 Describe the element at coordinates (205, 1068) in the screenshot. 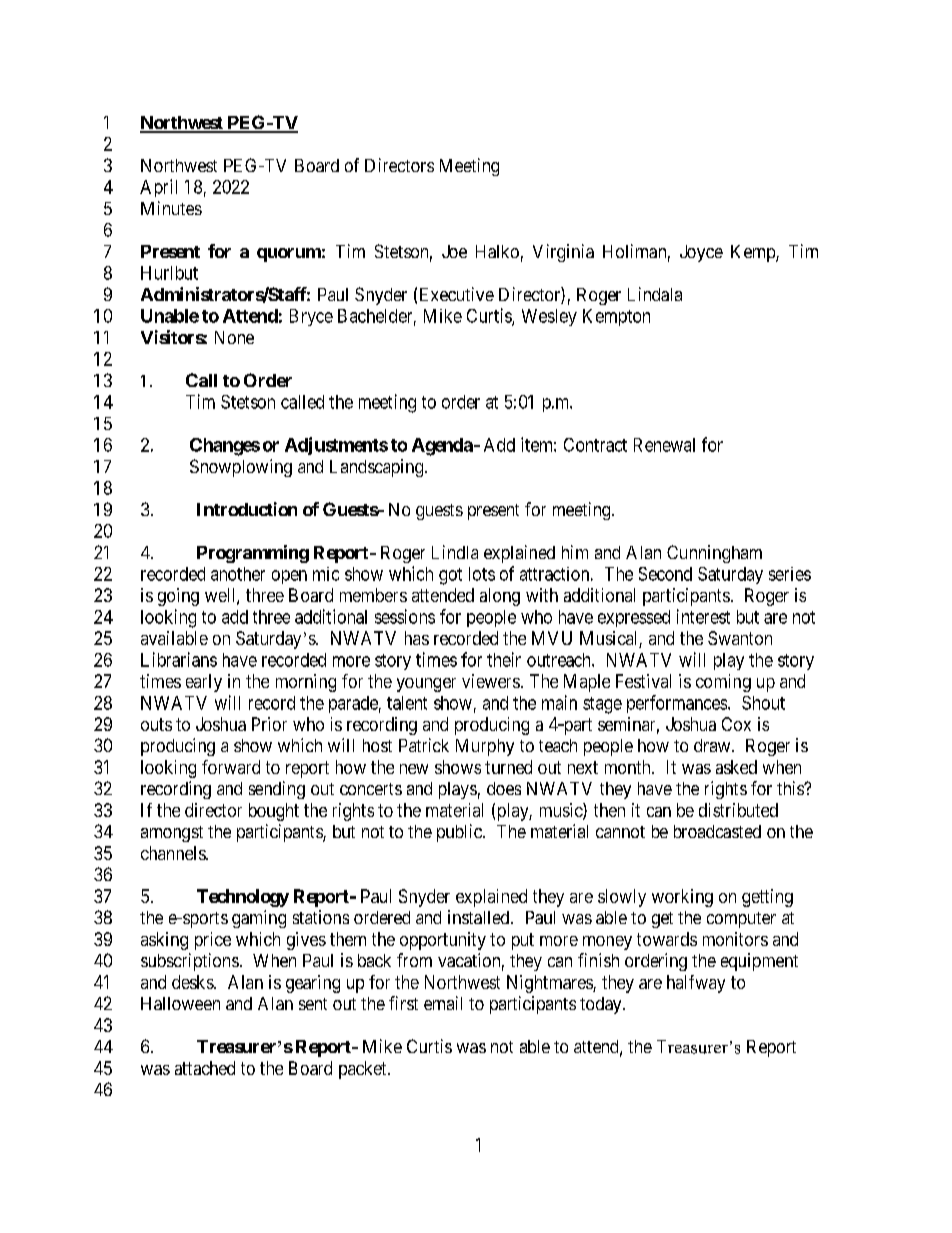

I see `attached` at that location.
